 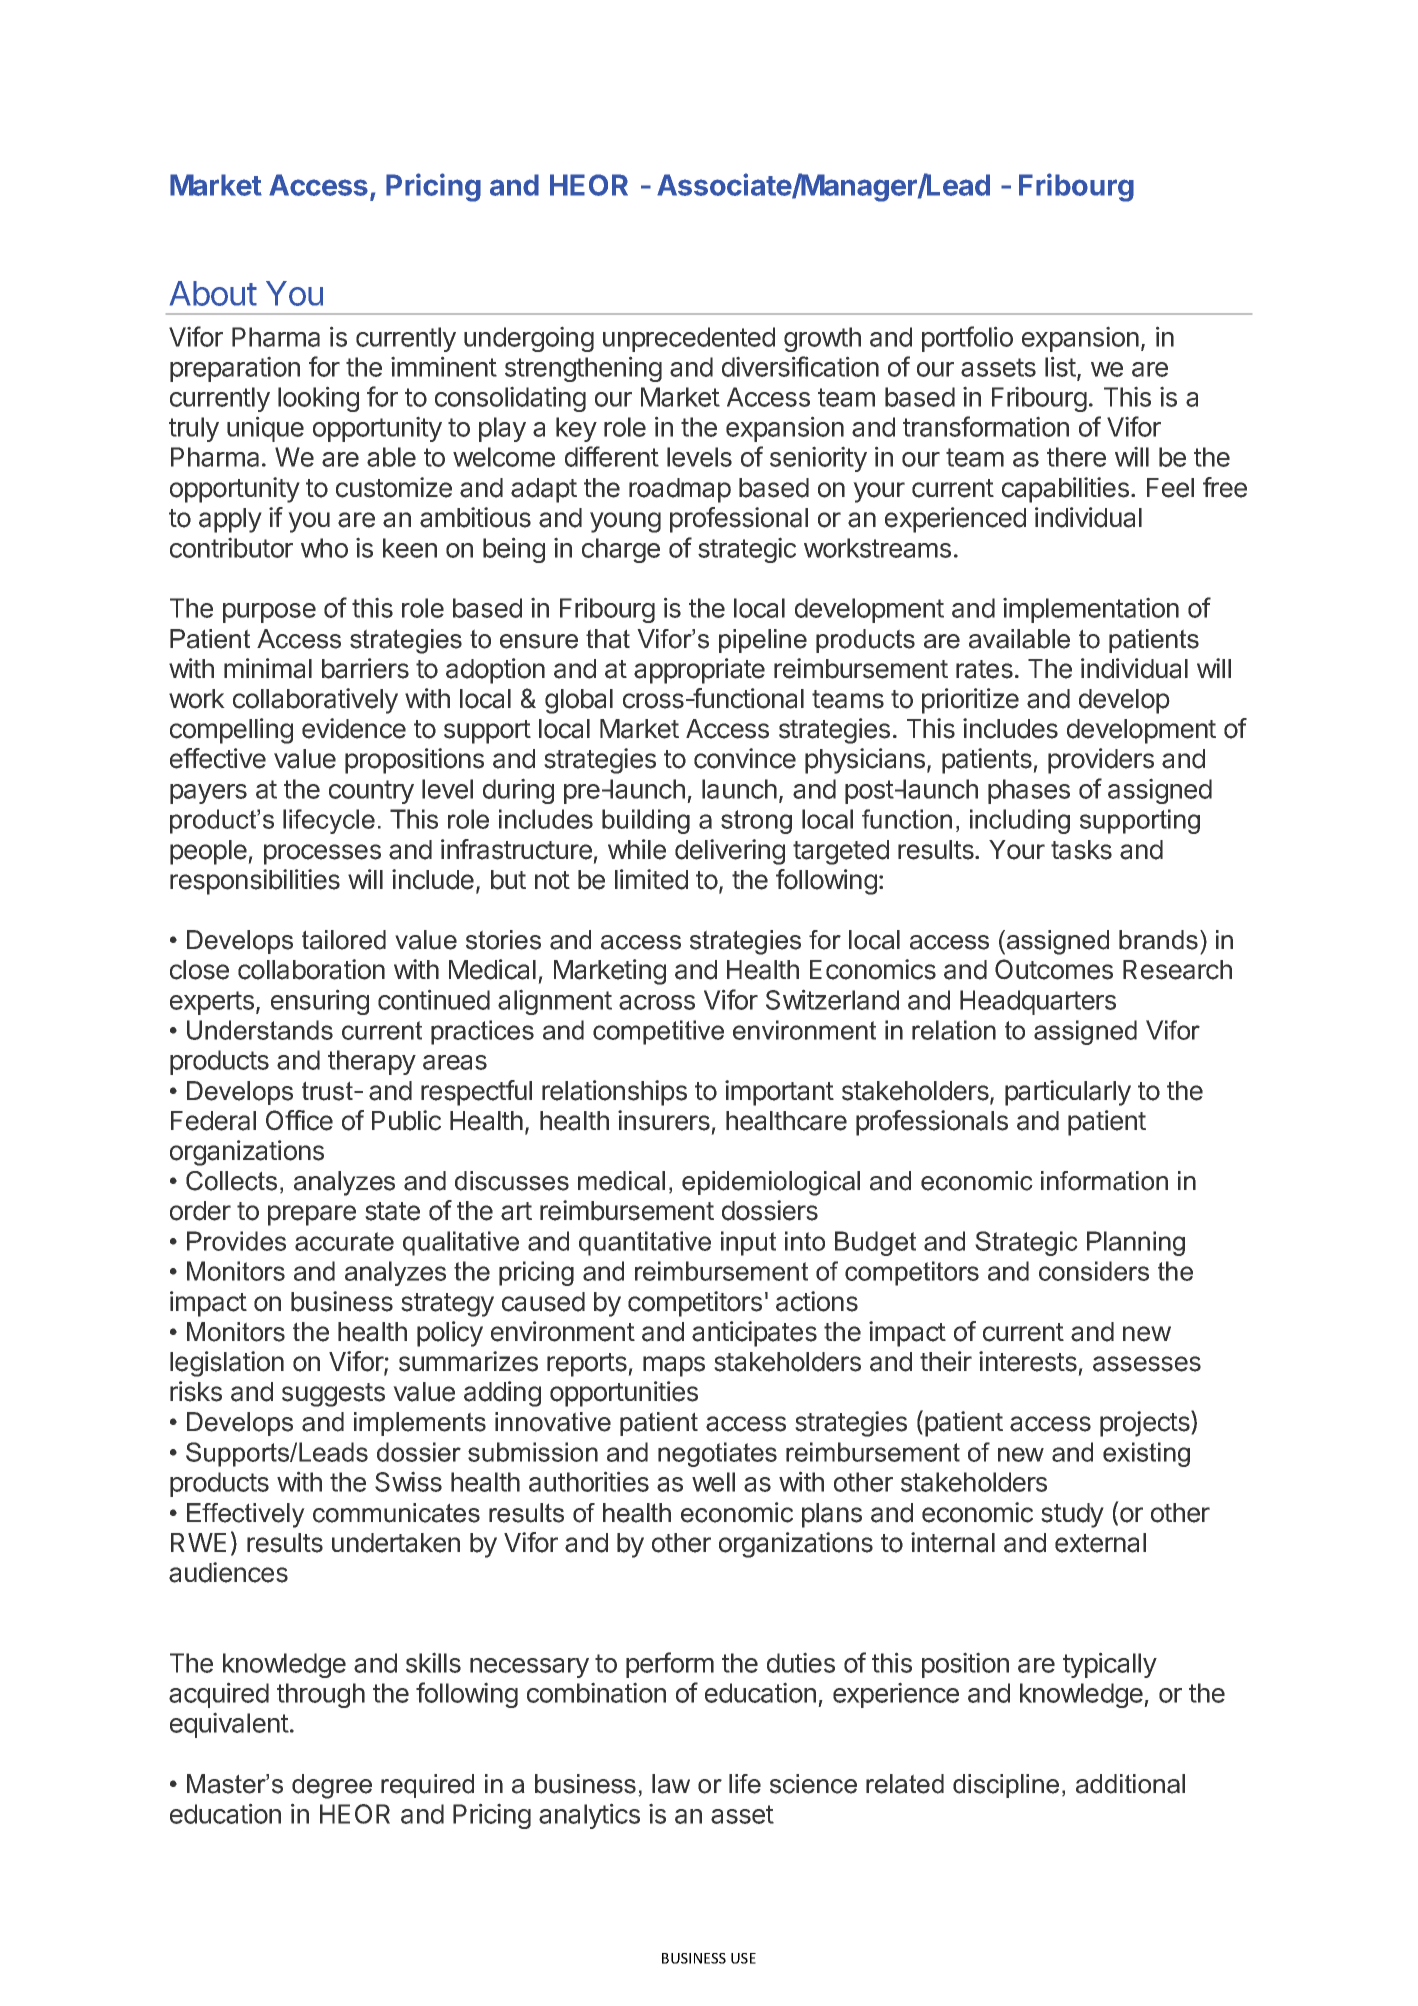 What do you see at coordinates (713, 1482) in the document?
I see `well` at bounding box center [713, 1482].
